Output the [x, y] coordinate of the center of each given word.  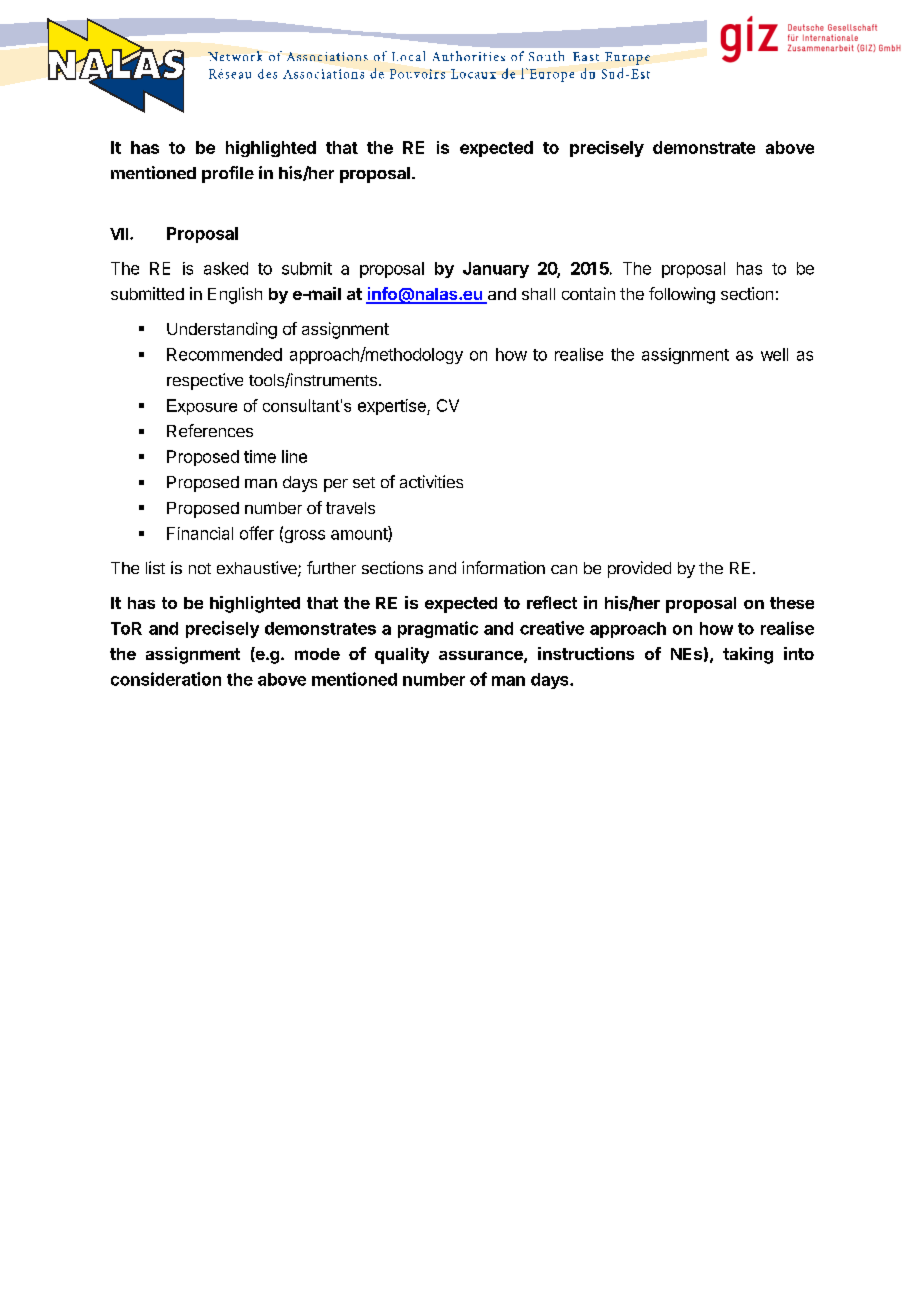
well [774, 354]
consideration [166, 679]
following [682, 295]
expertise [393, 407]
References [210, 430]
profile [228, 174]
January [496, 270]
